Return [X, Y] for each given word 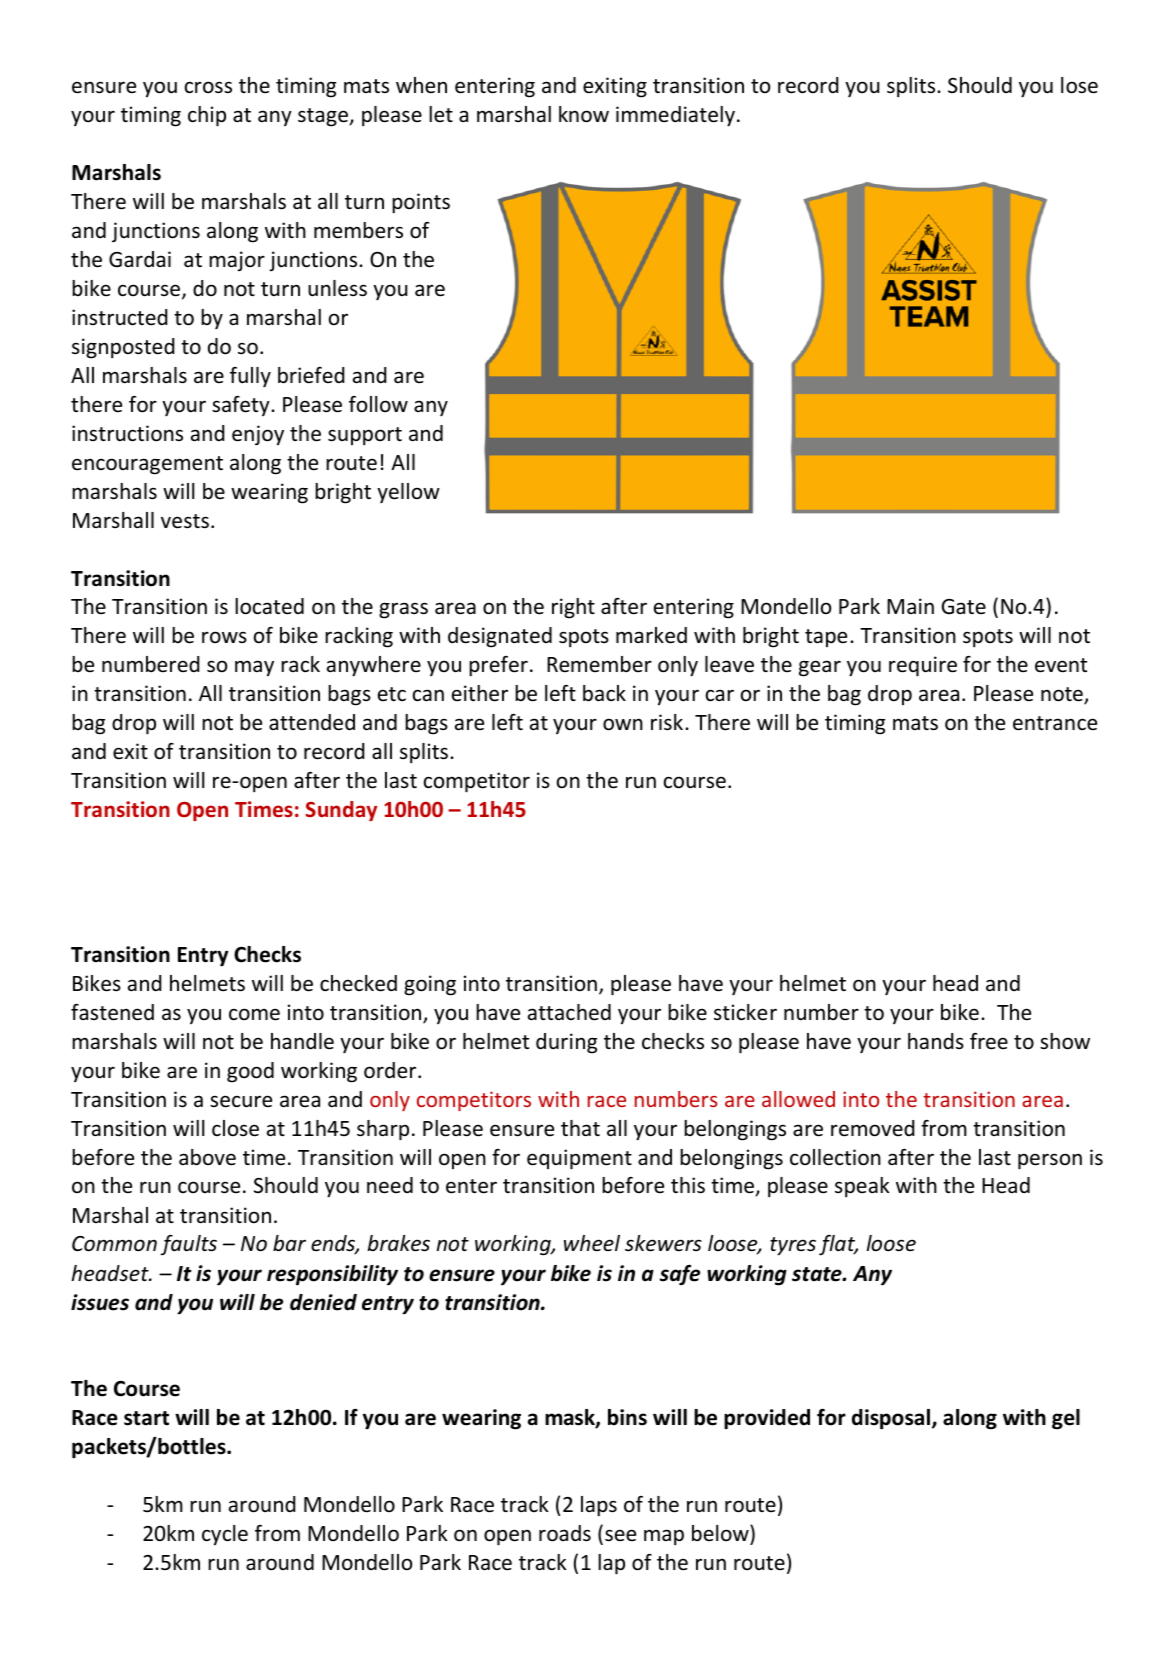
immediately [675, 116]
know [584, 114]
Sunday [341, 811]
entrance [1055, 723]
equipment [579, 1159]
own [623, 724]
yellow [408, 493]
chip [207, 116]
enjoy [258, 435]
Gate [964, 607]
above [207, 1157]
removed [873, 1128]
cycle [225, 1535]
